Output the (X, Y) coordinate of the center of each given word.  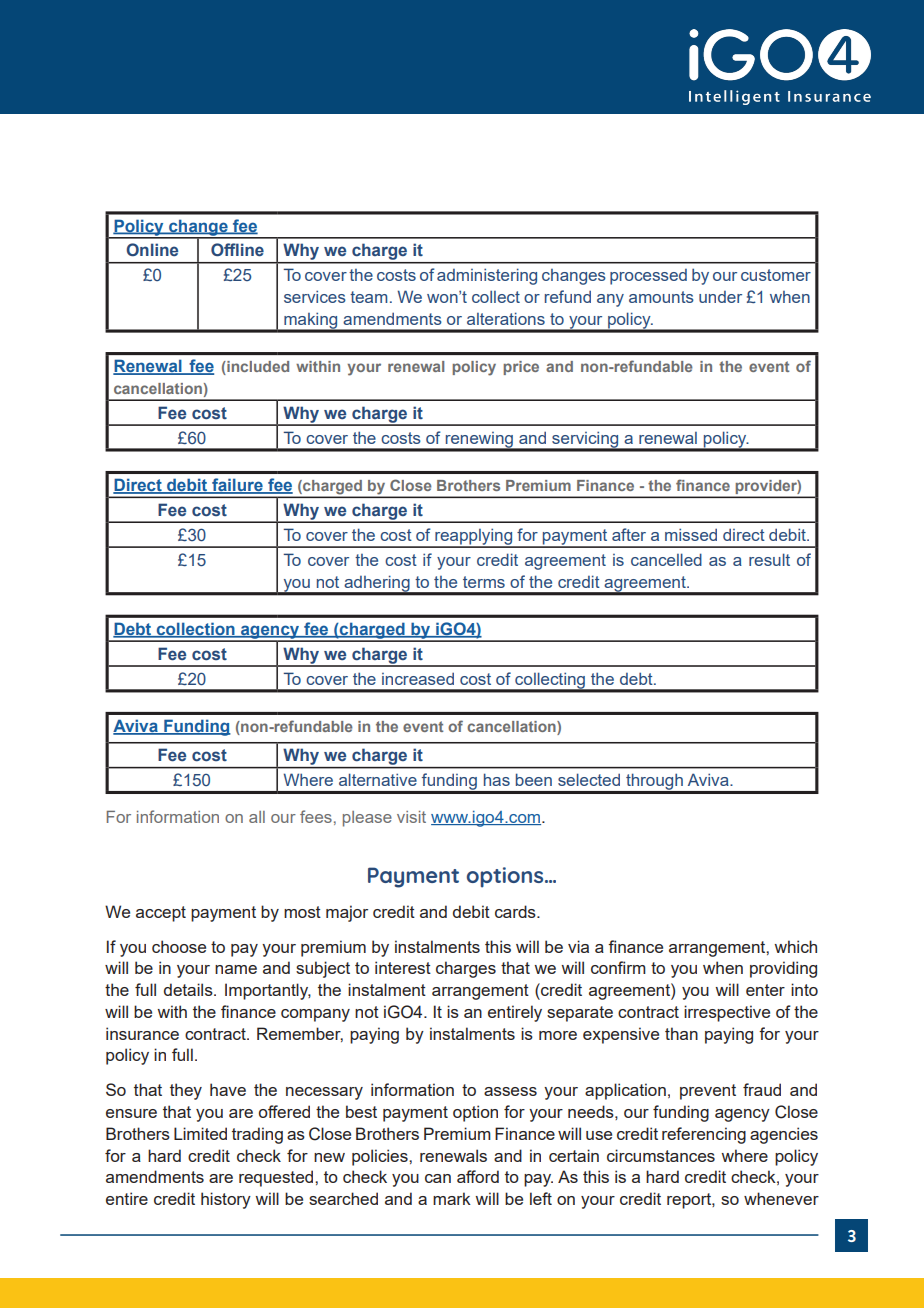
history (226, 1200)
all (257, 817)
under (720, 297)
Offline (237, 250)
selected (589, 779)
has (497, 779)
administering (487, 276)
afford (478, 1176)
